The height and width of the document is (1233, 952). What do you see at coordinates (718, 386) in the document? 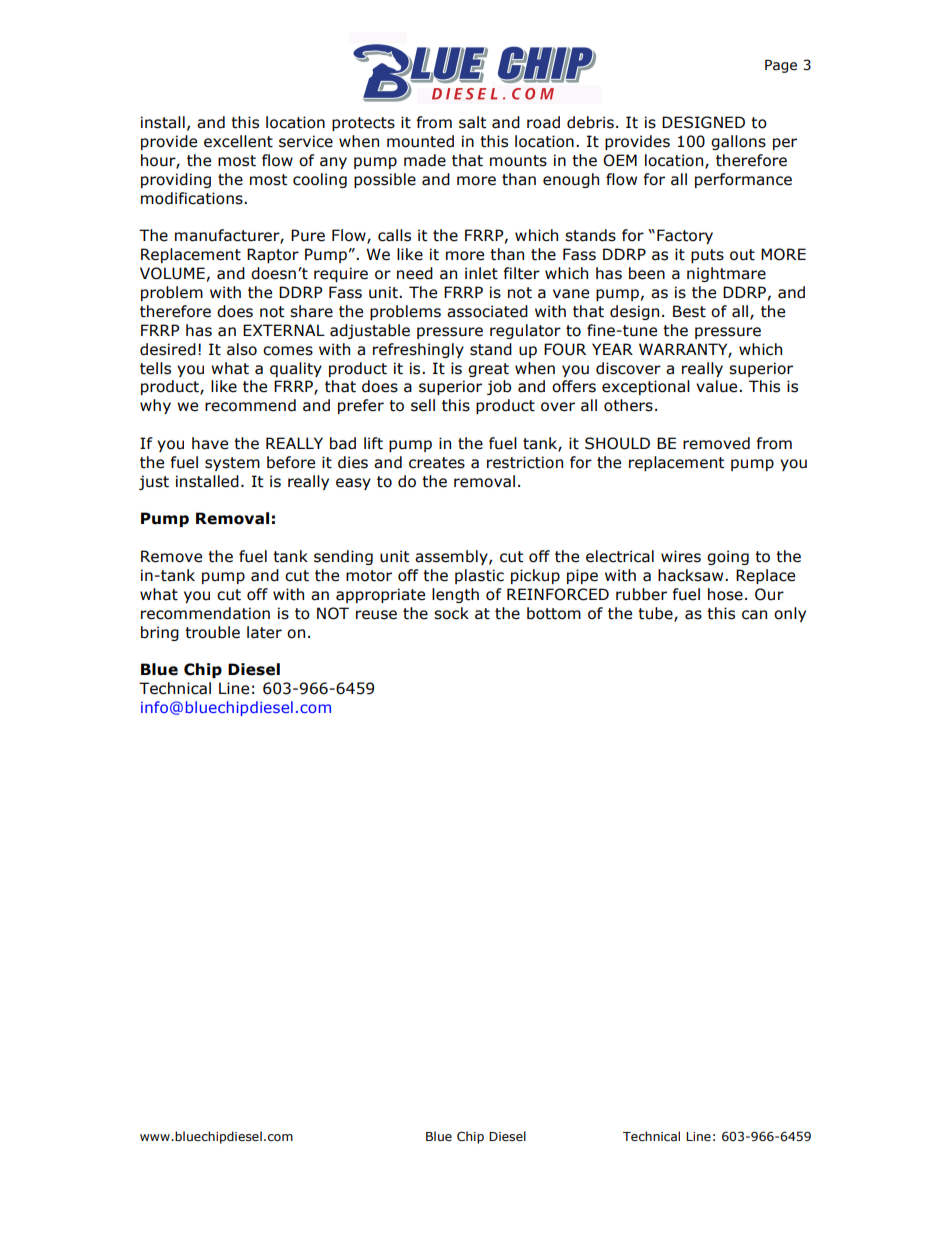
I see `value` at bounding box center [718, 386].
